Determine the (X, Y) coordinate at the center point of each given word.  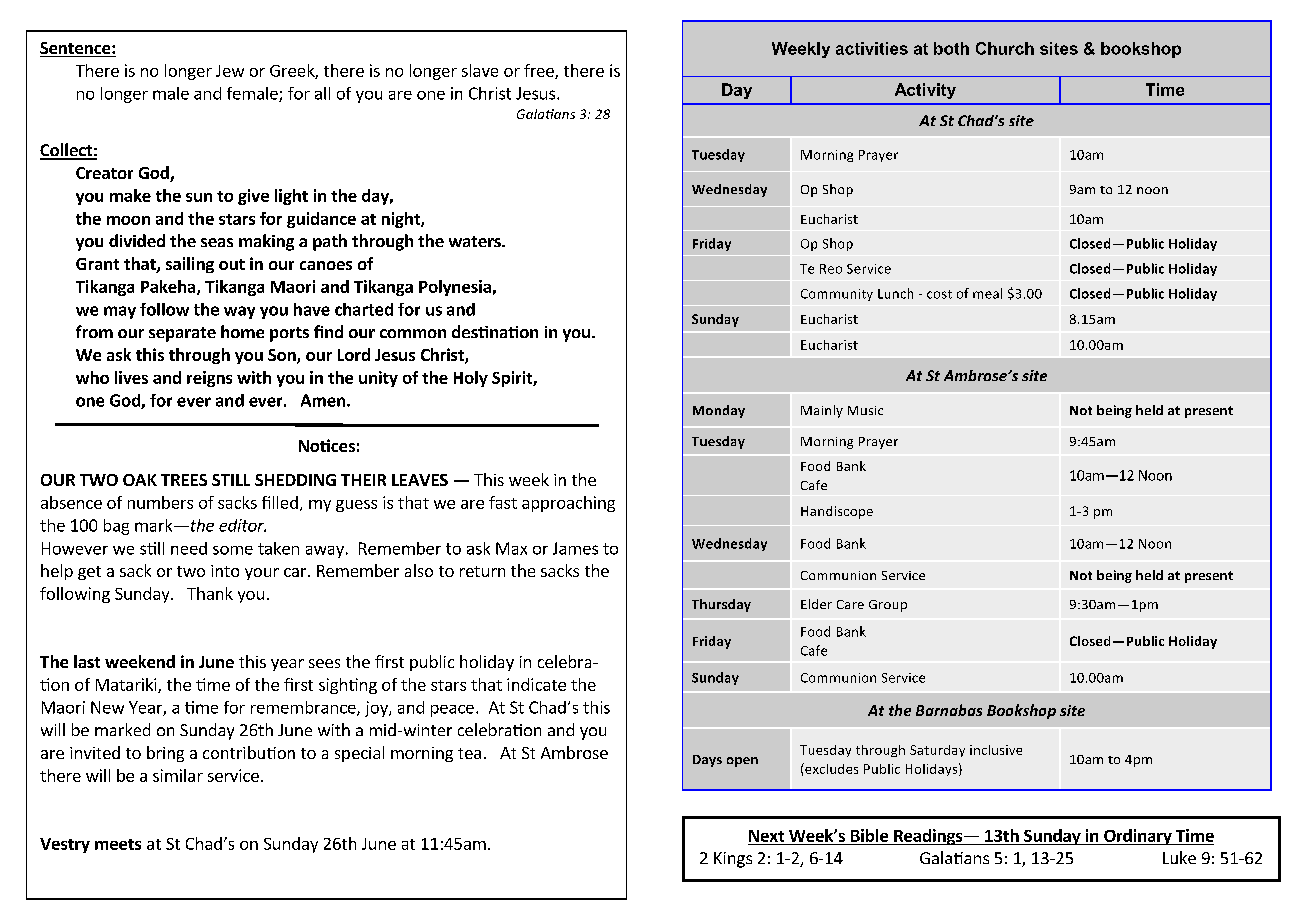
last (87, 661)
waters (476, 241)
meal (987, 293)
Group (888, 606)
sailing (190, 265)
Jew (230, 71)
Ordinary (1138, 837)
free (540, 71)
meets (118, 844)
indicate (536, 684)
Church (1005, 48)
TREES (184, 480)
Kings (733, 860)
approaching (568, 504)
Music (865, 410)
